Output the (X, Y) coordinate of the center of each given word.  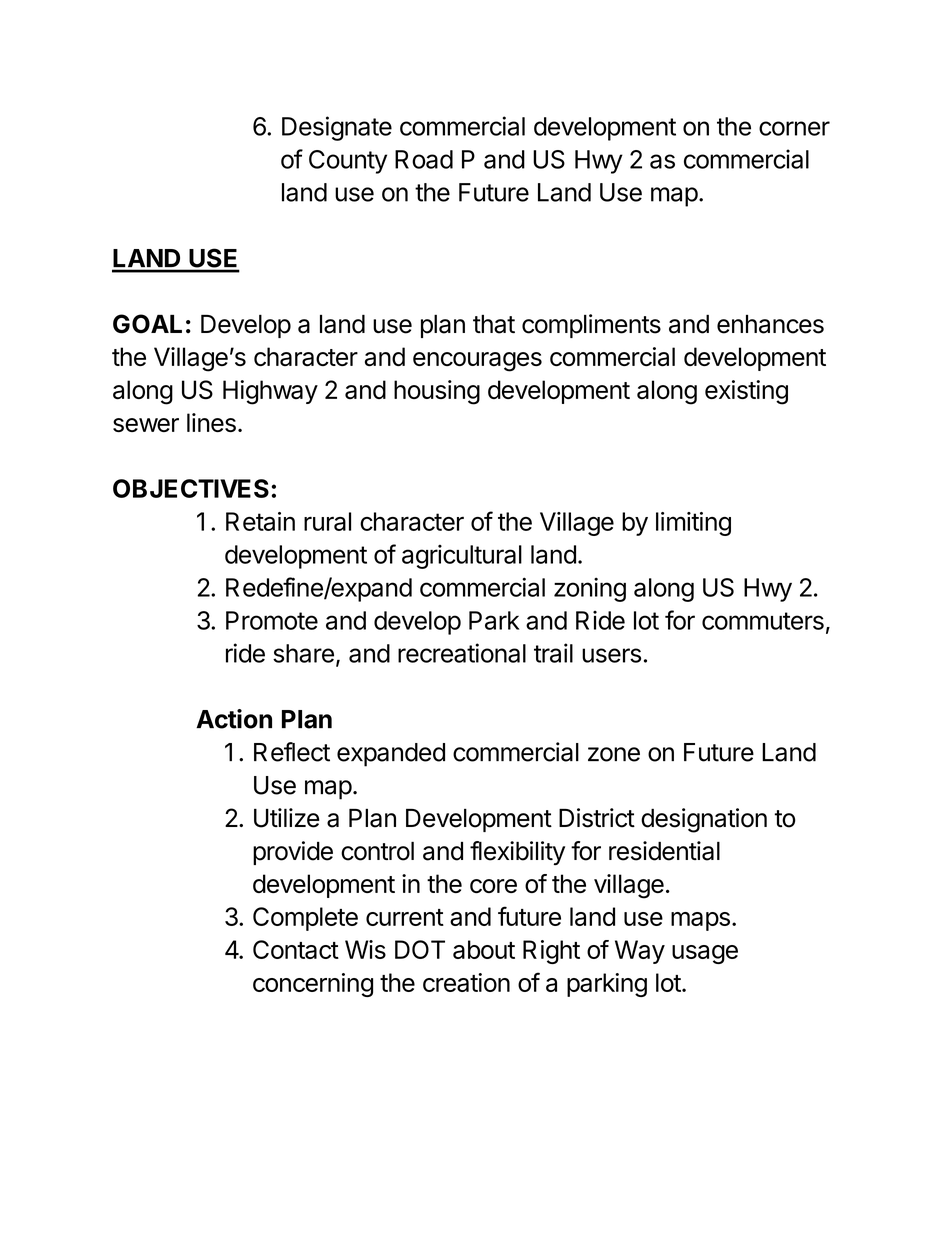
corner (794, 128)
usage (705, 954)
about (484, 949)
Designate (337, 128)
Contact (296, 949)
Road (424, 159)
